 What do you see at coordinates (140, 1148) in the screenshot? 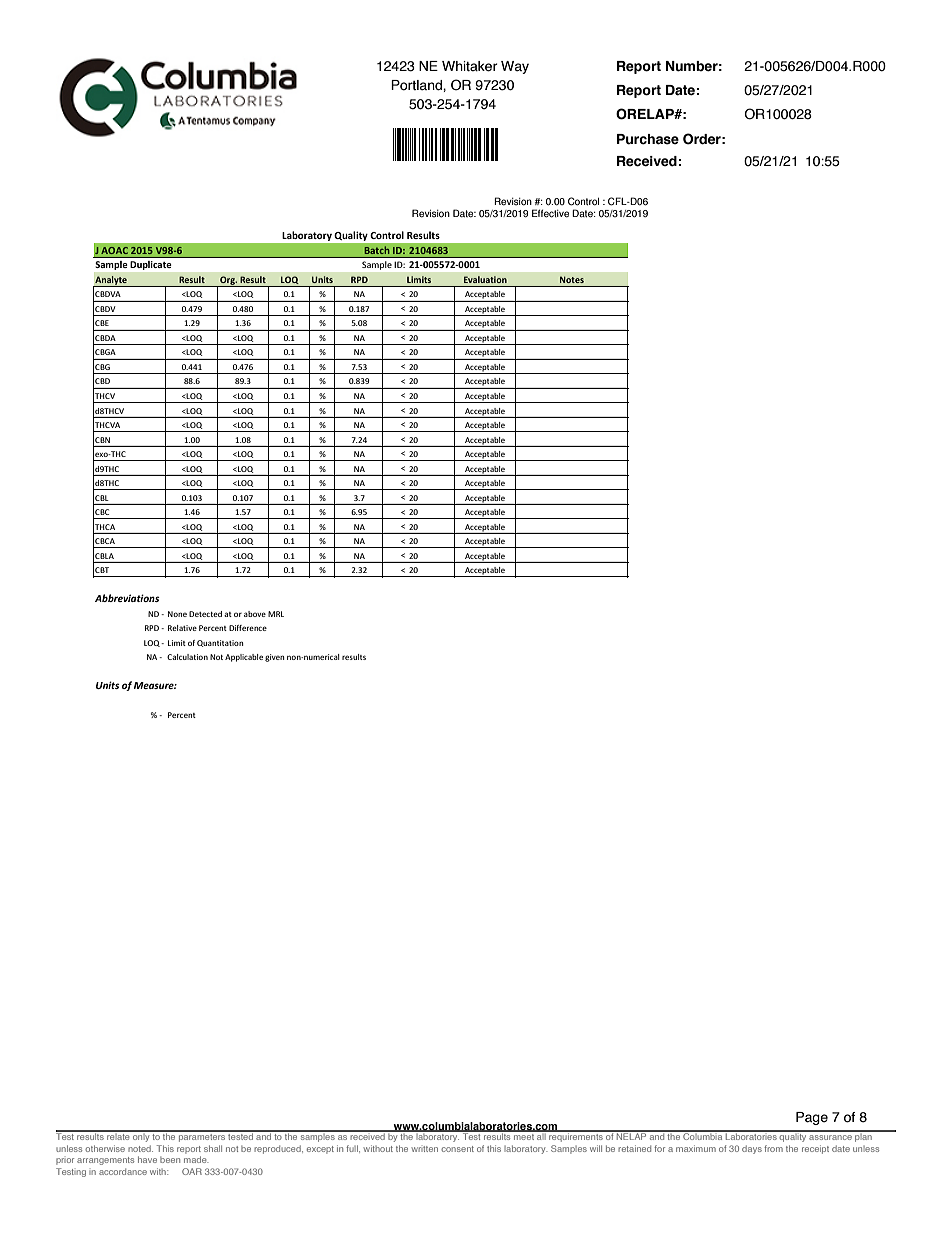
I see `noted` at bounding box center [140, 1148].
